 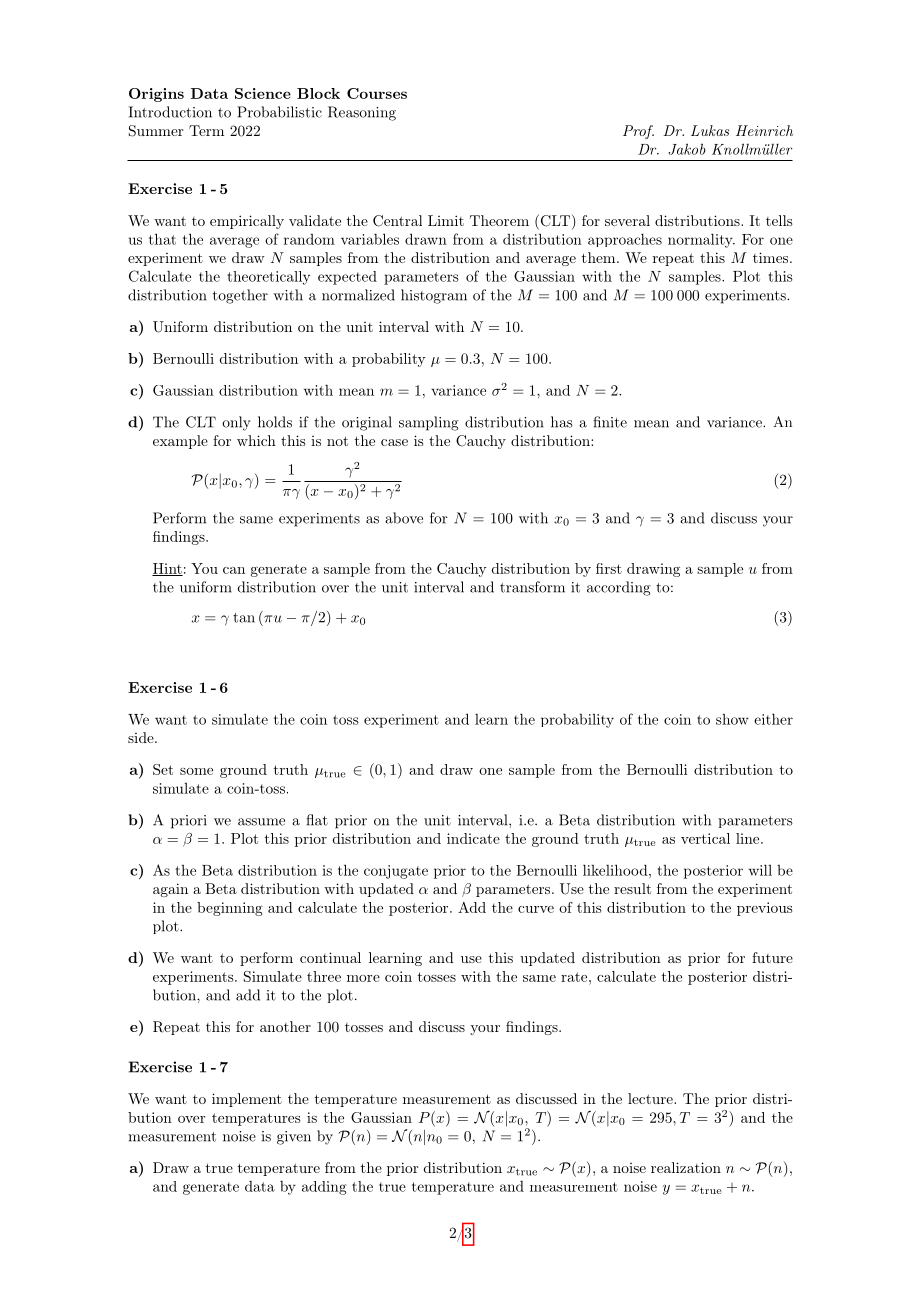 I want to click on tan, so click(x=244, y=618).
